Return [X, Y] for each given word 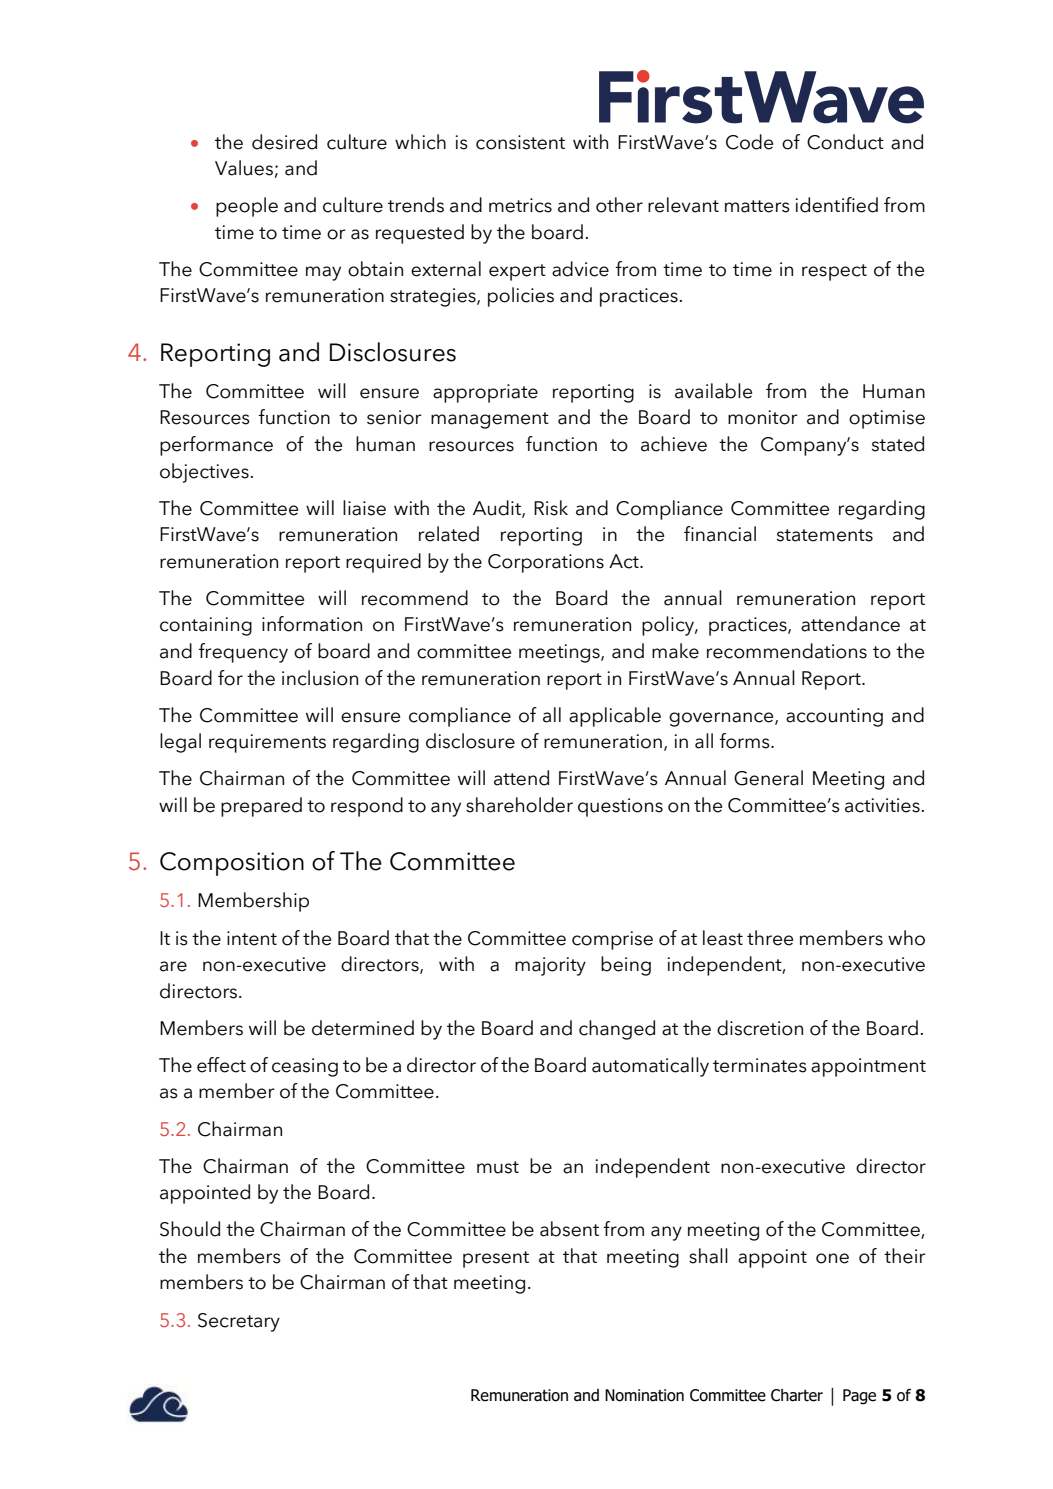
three [770, 938]
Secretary [239, 1322]
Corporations [546, 563]
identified [837, 205]
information [312, 624]
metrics [520, 205]
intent [252, 938]
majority [550, 966]
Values [244, 168]
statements [825, 535]
